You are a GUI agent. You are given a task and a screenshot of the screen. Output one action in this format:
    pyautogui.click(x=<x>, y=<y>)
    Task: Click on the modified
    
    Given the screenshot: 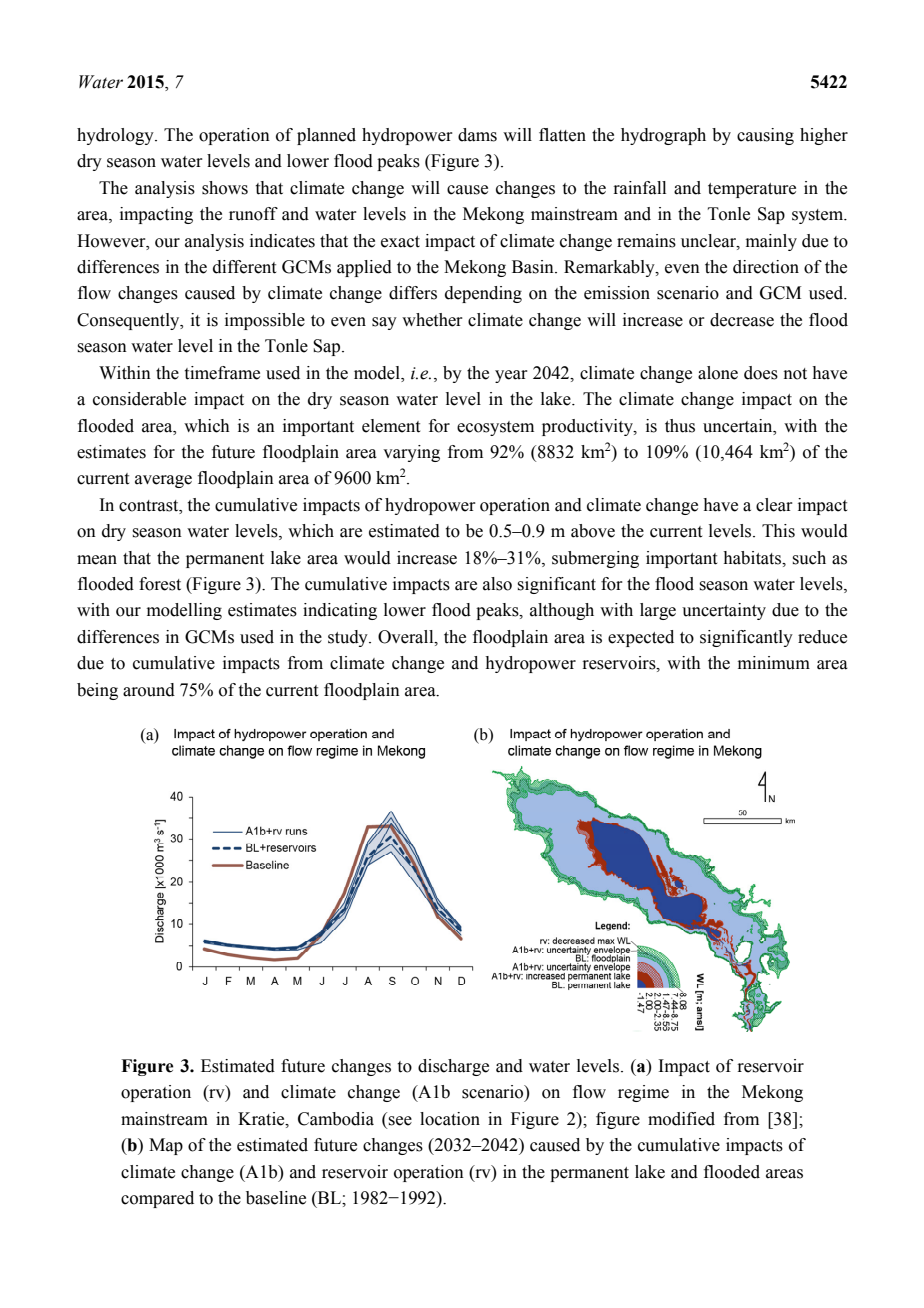 What is the action you would take?
    pyautogui.click(x=681, y=1119)
